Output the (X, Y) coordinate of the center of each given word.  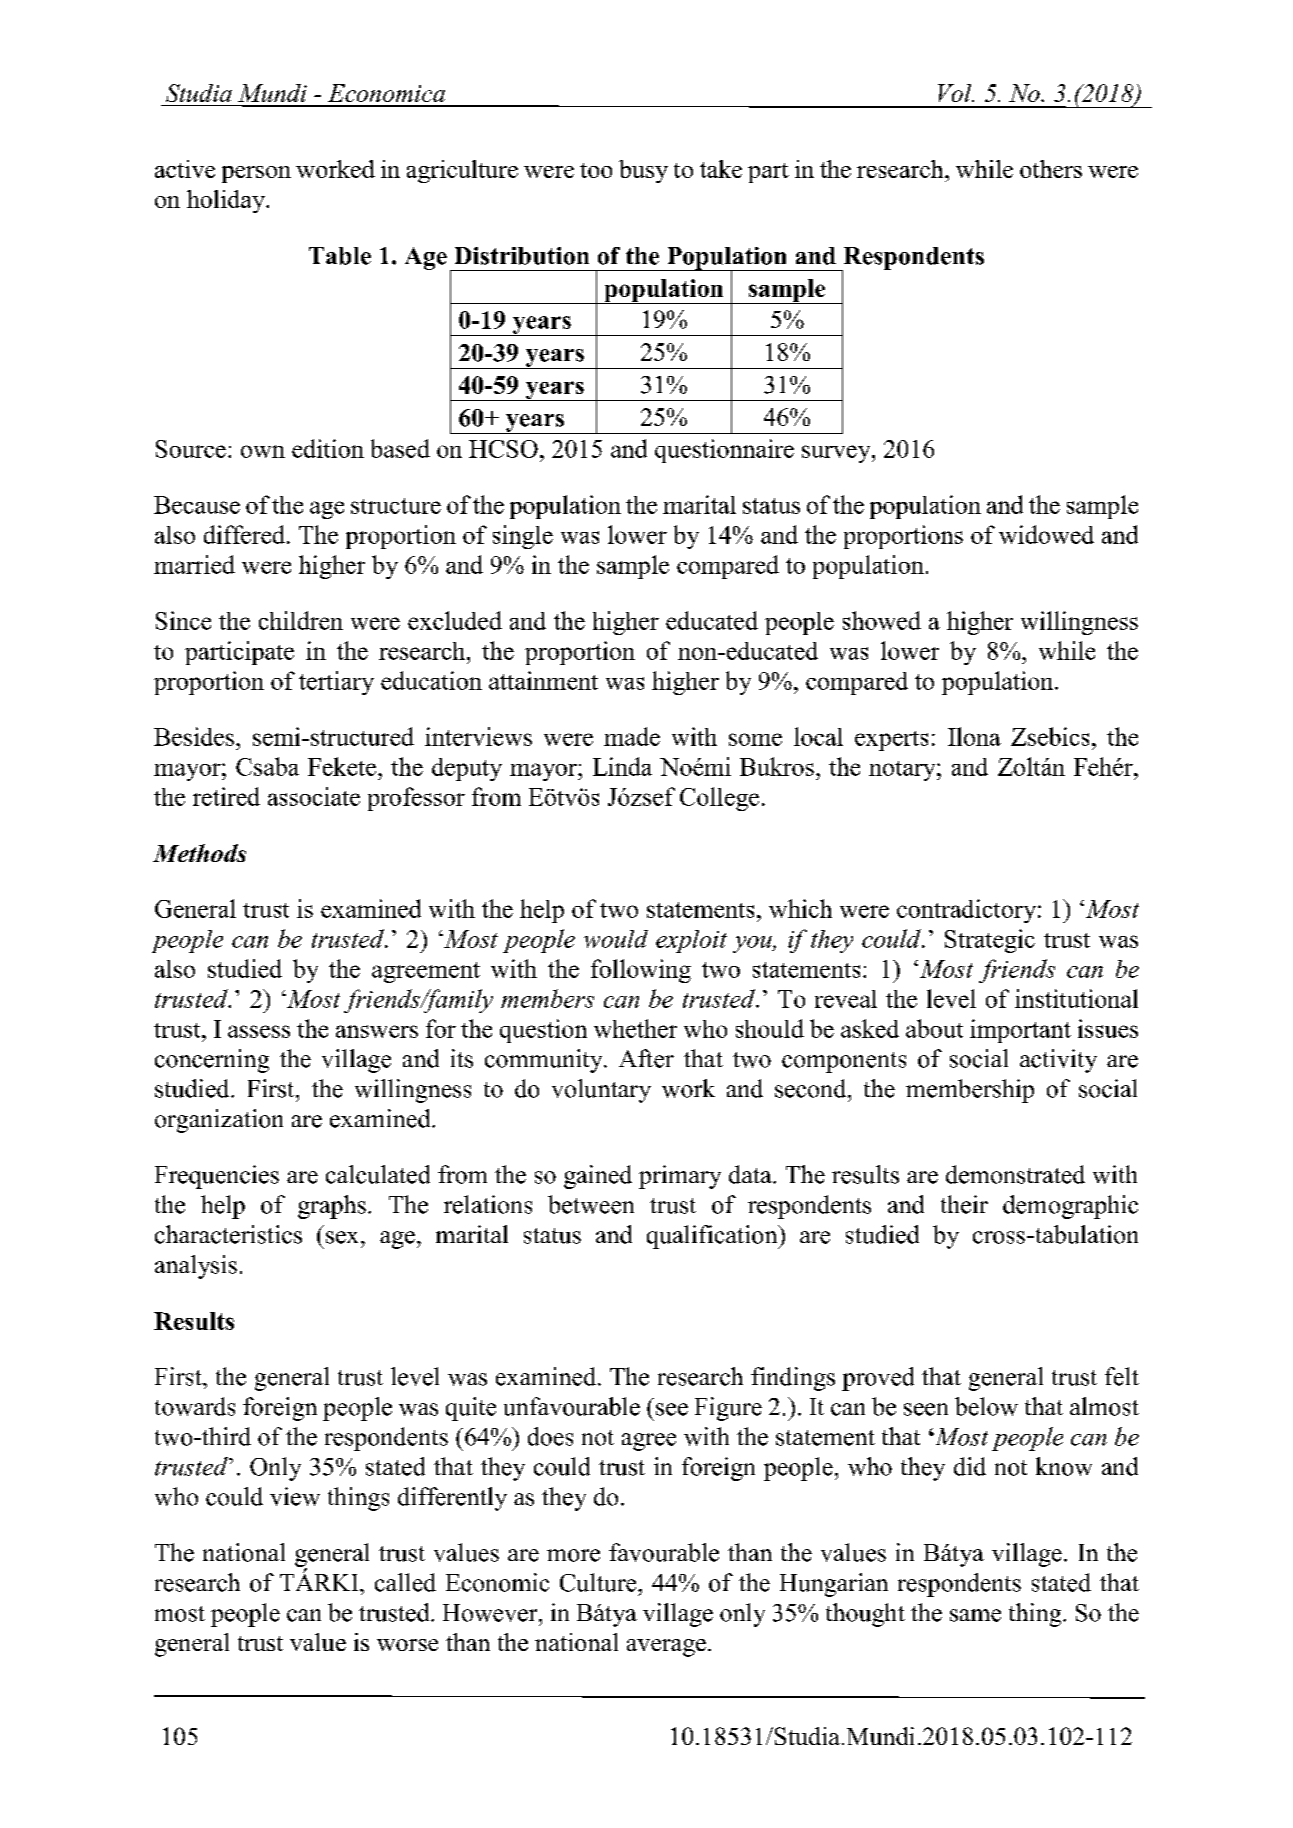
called (405, 1582)
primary (680, 1177)
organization (219, 1121)
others (1051, 169)
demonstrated (1015, 1174)
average (666, 1648)
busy (643, 171)
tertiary (336, 683)
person (256, 174)
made (632, 736)
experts (891, 741)
